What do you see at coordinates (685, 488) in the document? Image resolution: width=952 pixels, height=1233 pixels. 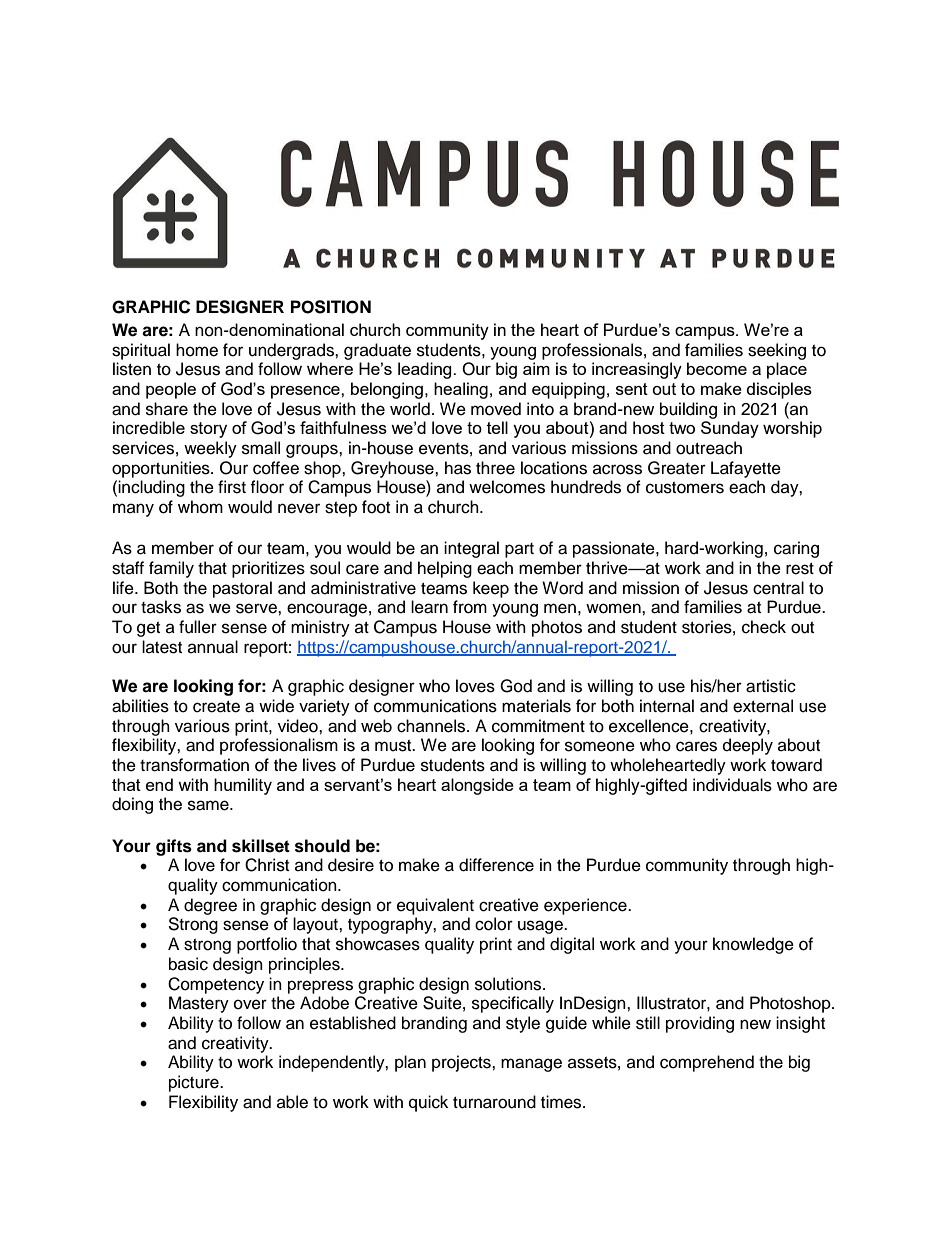 I see `customers` at bounding box center [685, 488].
